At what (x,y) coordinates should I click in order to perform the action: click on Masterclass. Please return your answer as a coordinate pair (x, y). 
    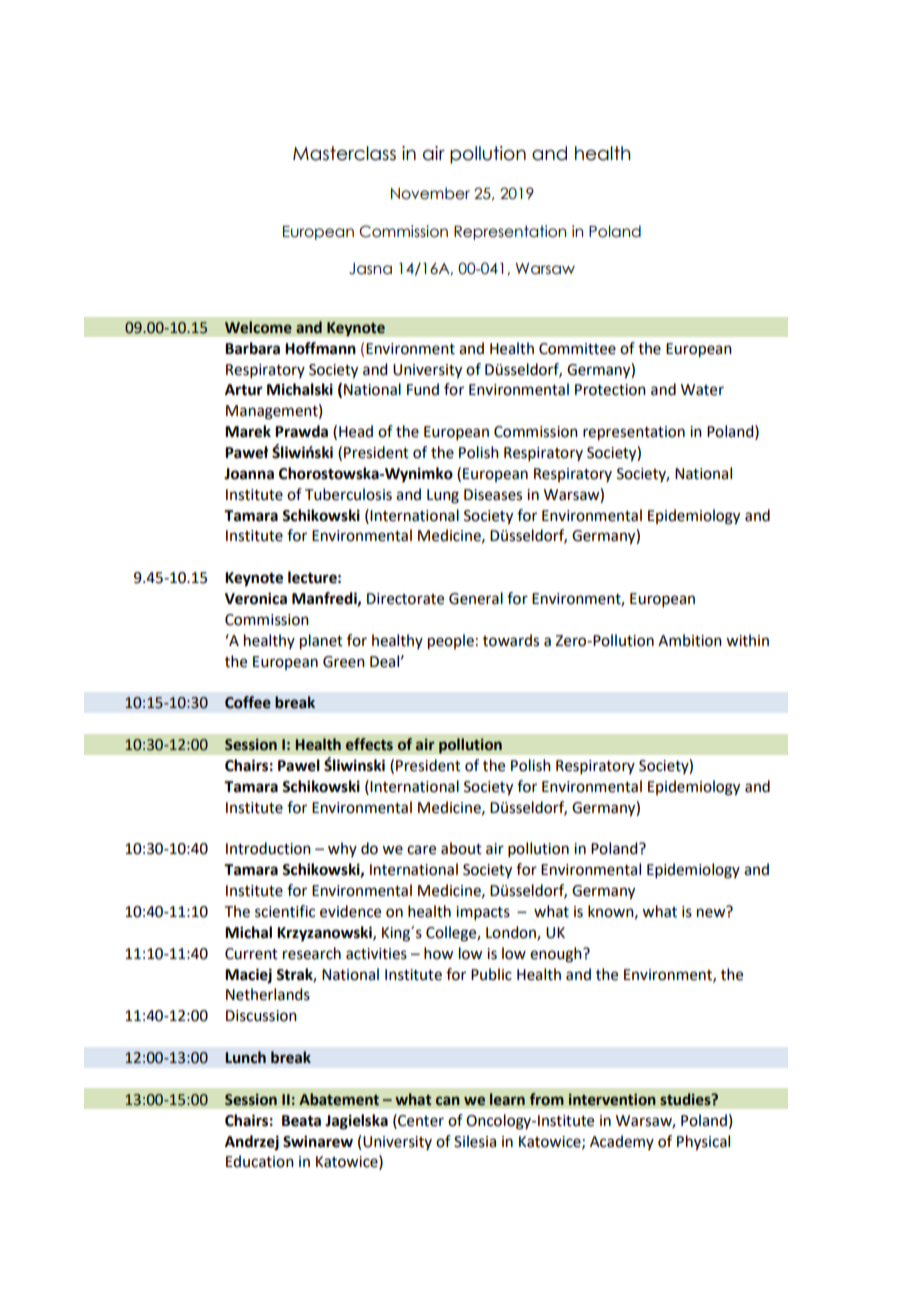
    Looking at the image, I should click on (344, 153).
